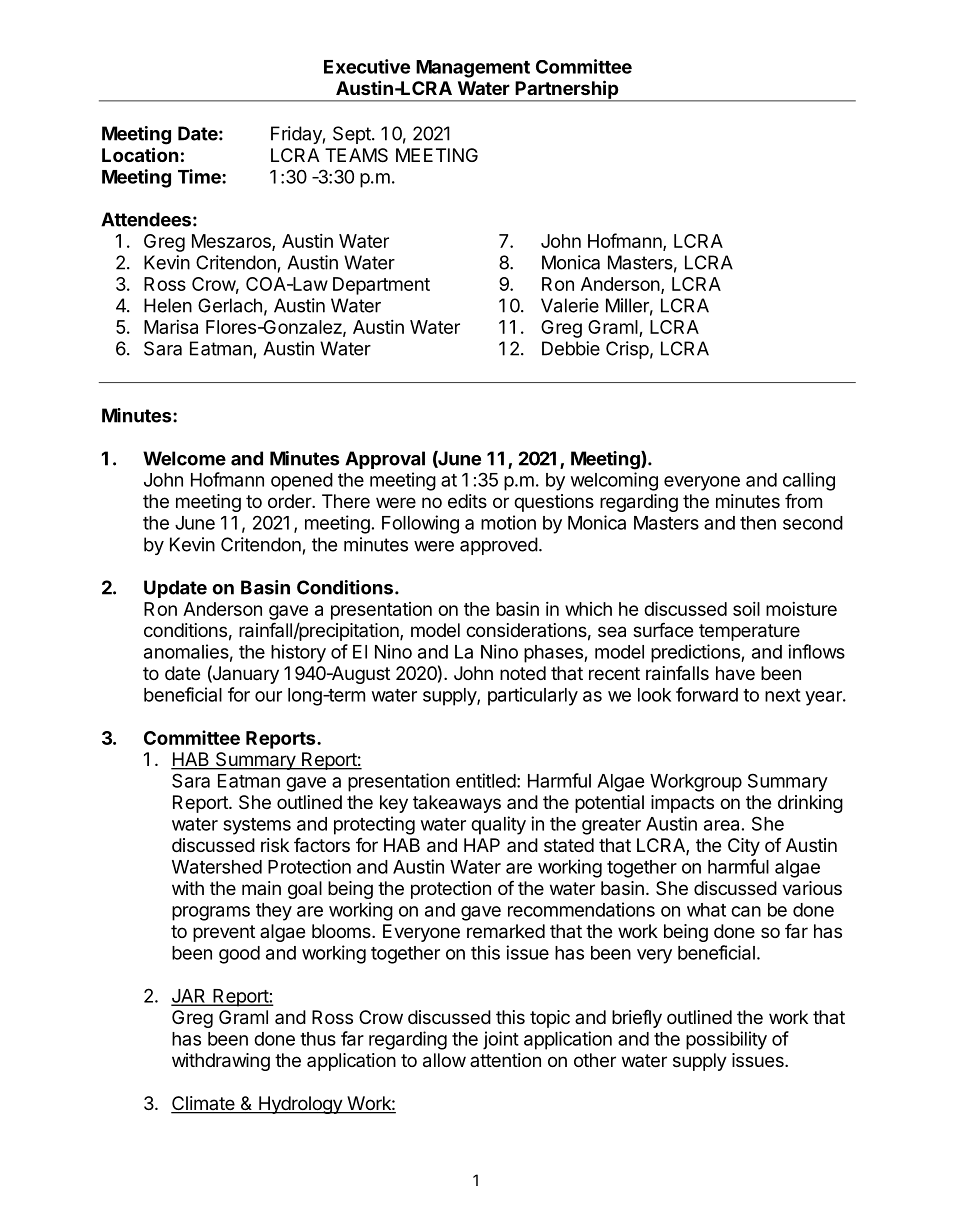 The width and height of the document is (954, 1232). I want to click on edits, so click(467, 501).
